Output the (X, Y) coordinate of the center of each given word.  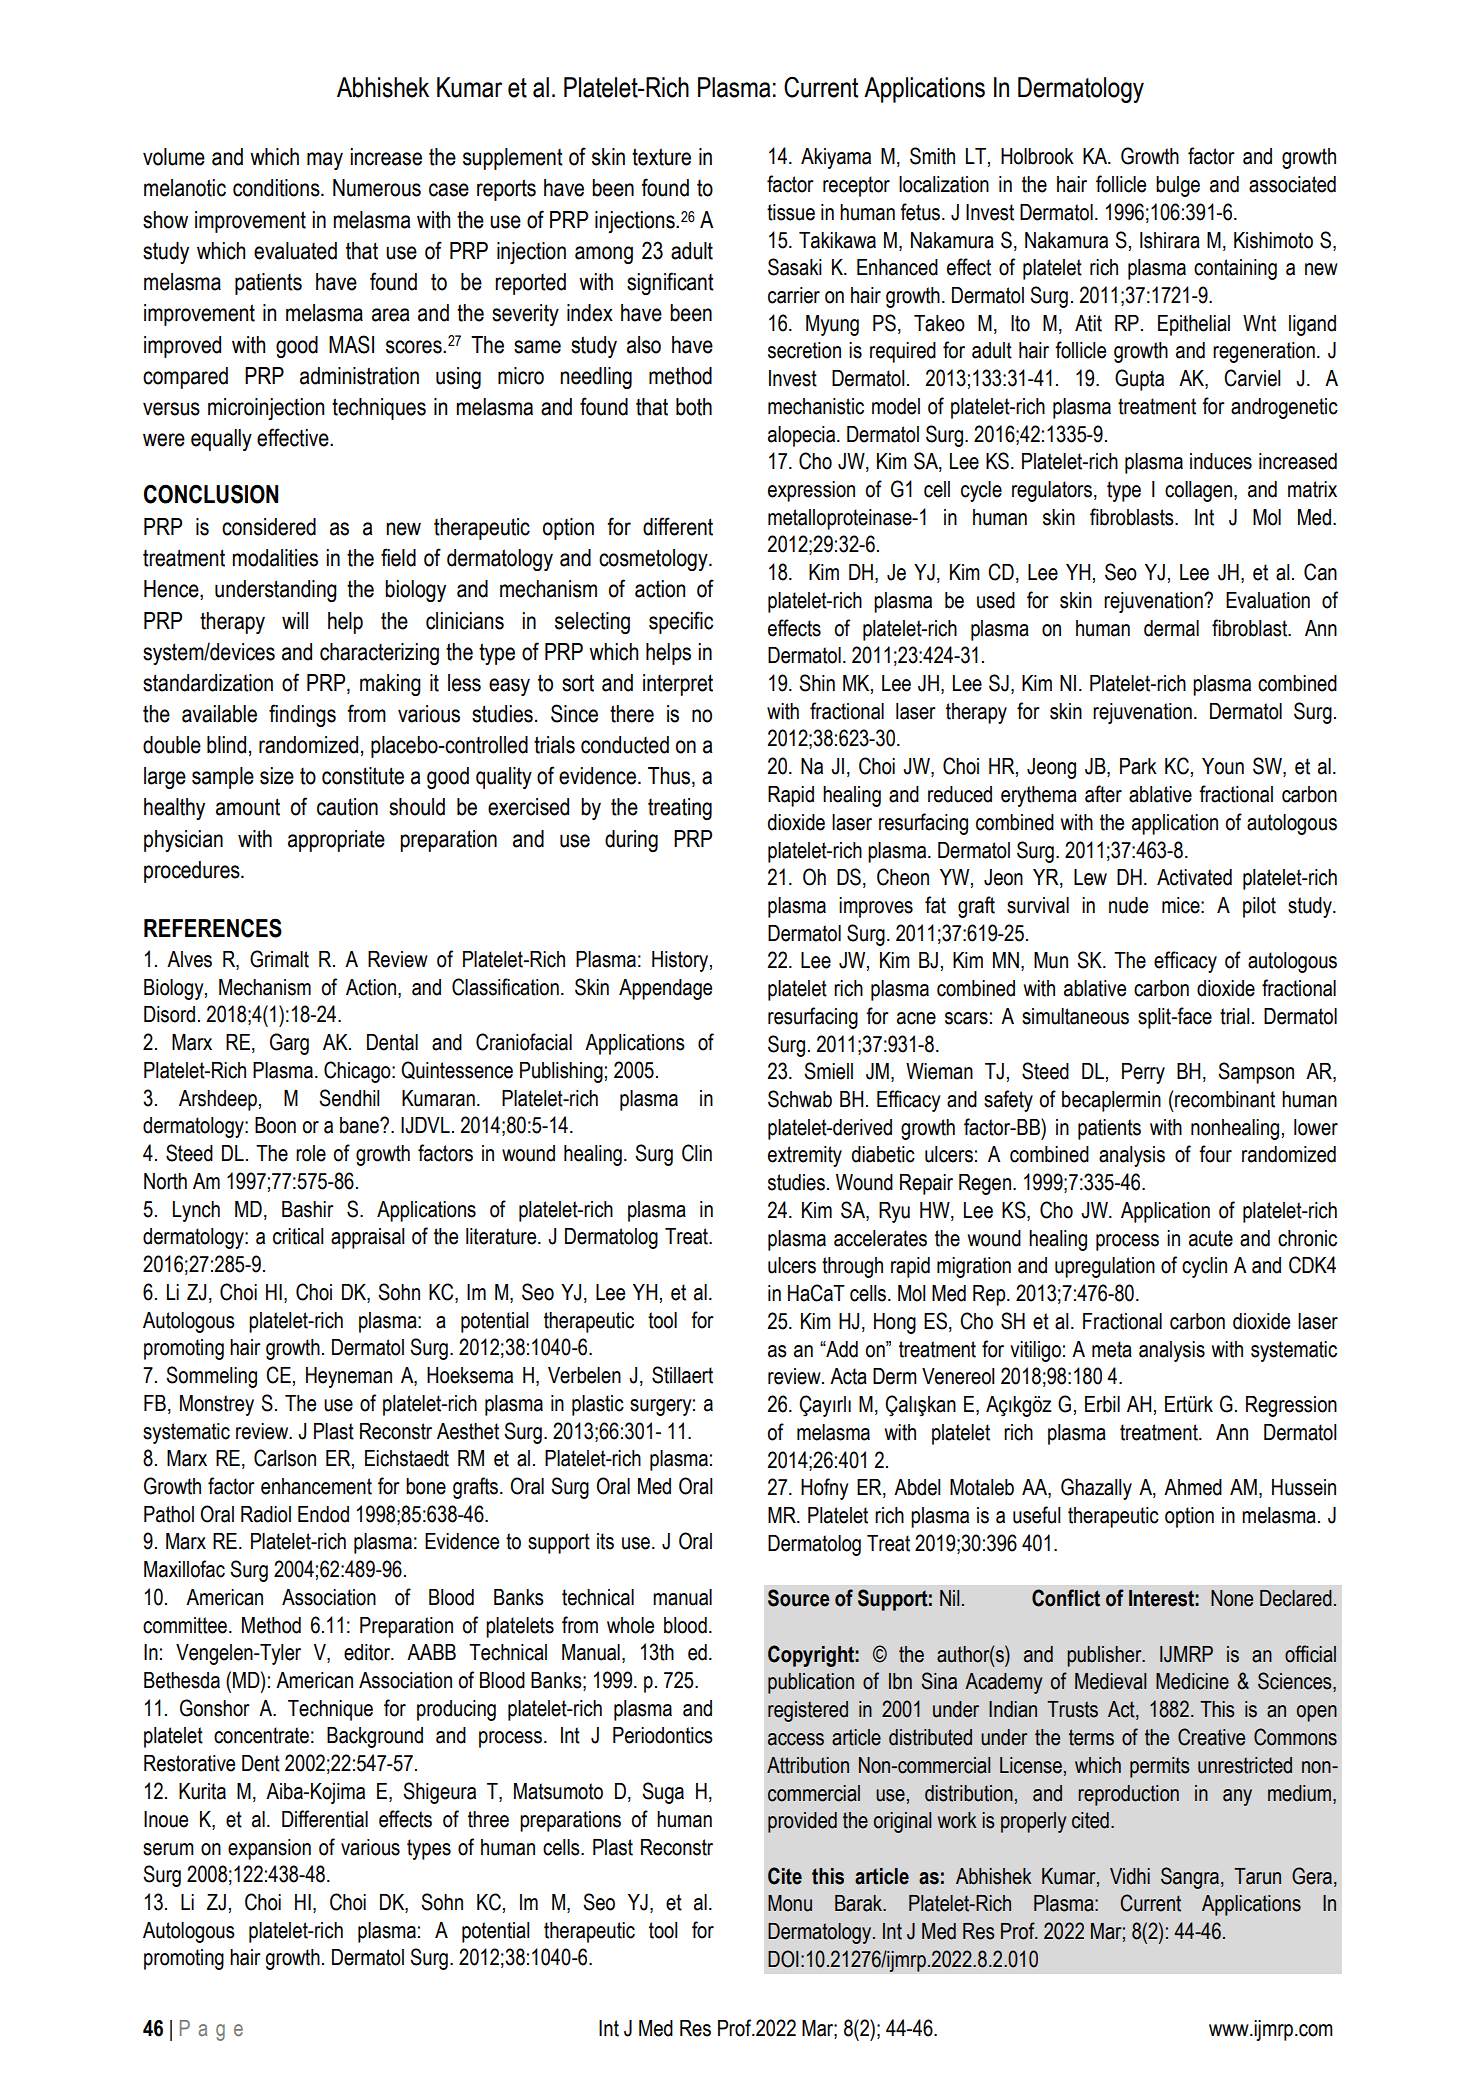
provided (802, 1822)
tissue (791, 212)
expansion (269, 1849)
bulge (1178, 186)
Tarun (1257, 1876)
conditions (277, 188)
